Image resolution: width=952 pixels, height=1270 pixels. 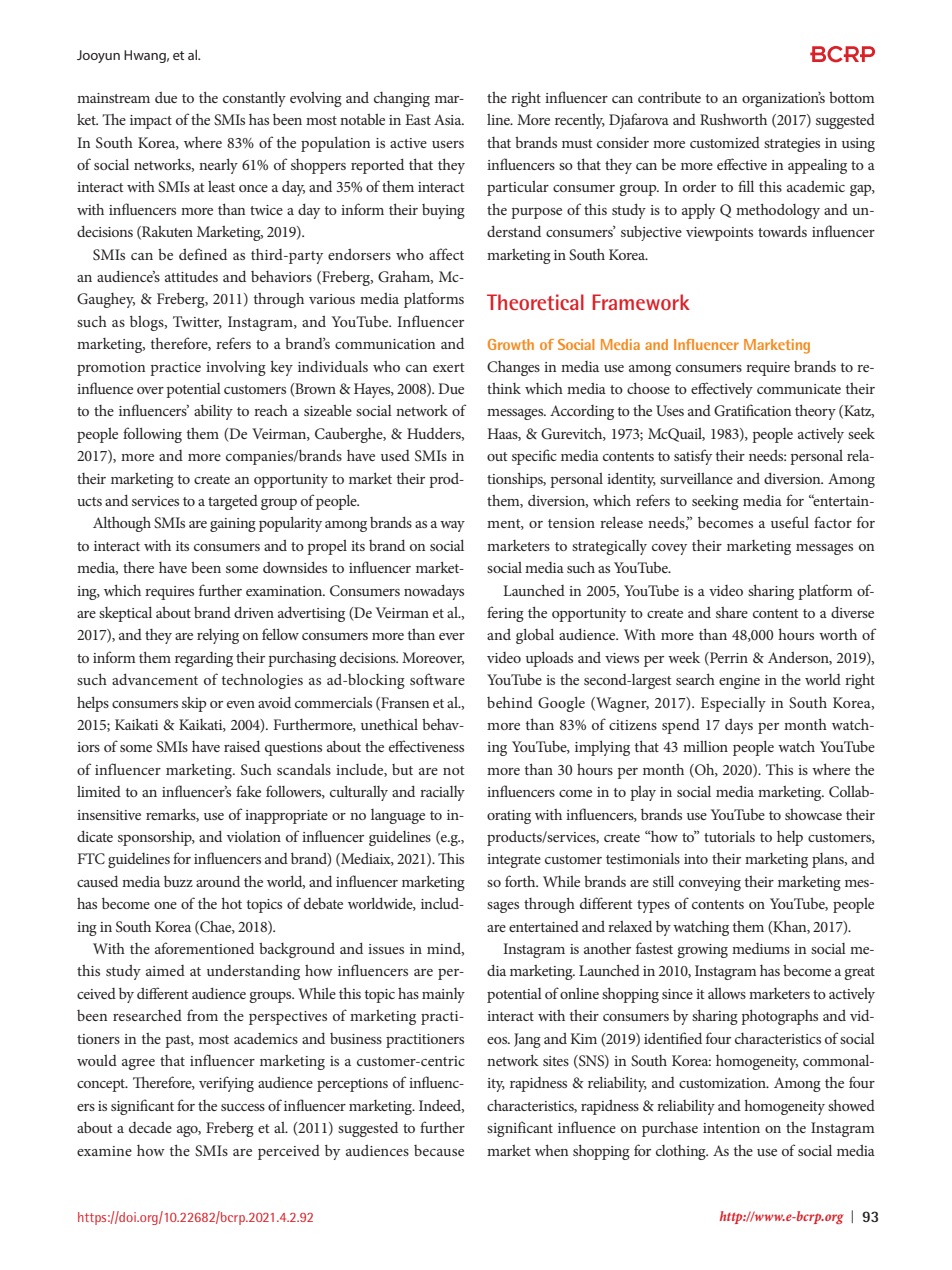 What do you see at coordinates (152, 435) in the image?
I see `following` at bounding box center [152, 435].
